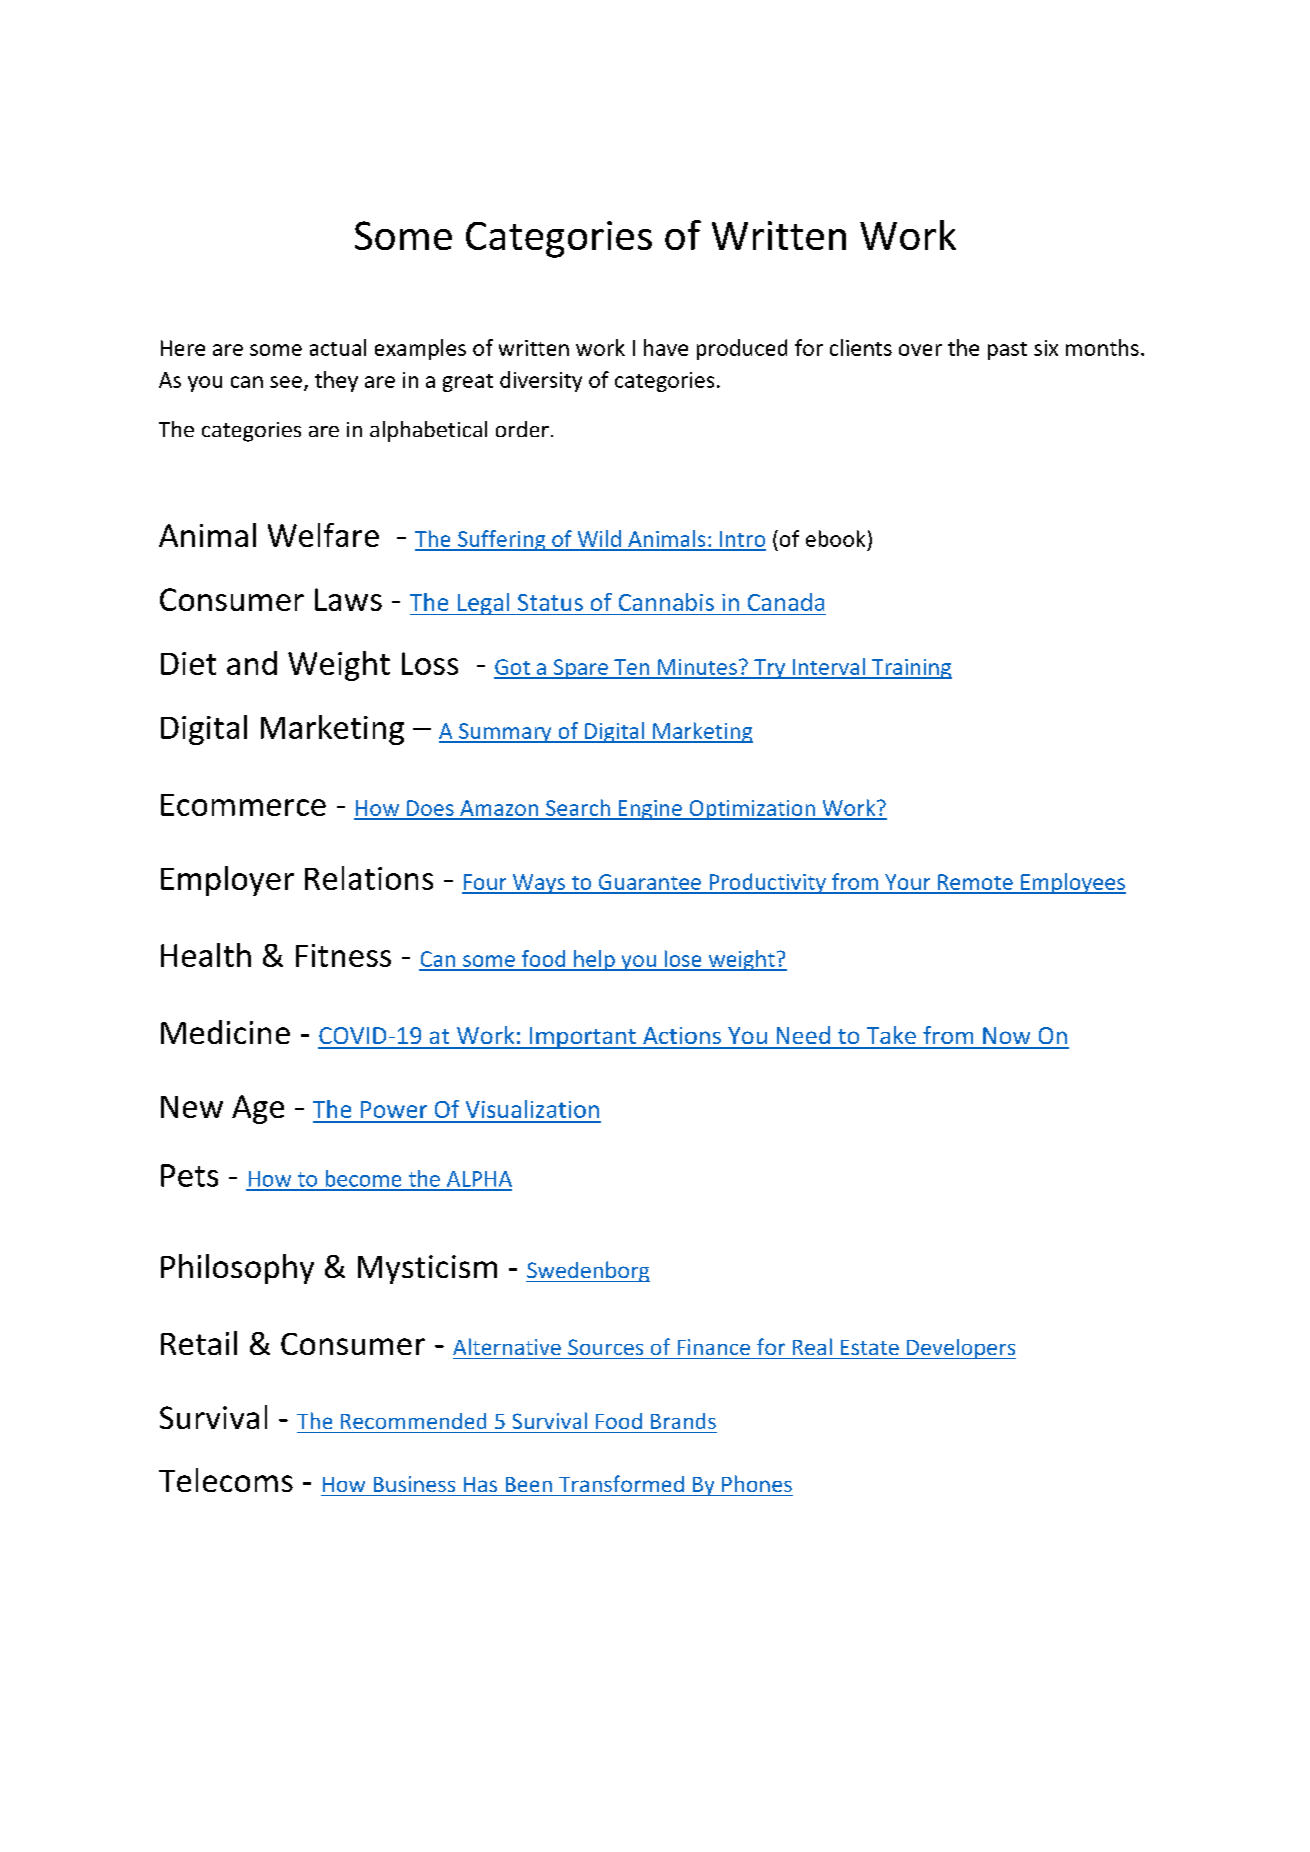  What do you see at coordinates (1007, 351) in the document?
I see `past` at bounding box center [1007, 351].
